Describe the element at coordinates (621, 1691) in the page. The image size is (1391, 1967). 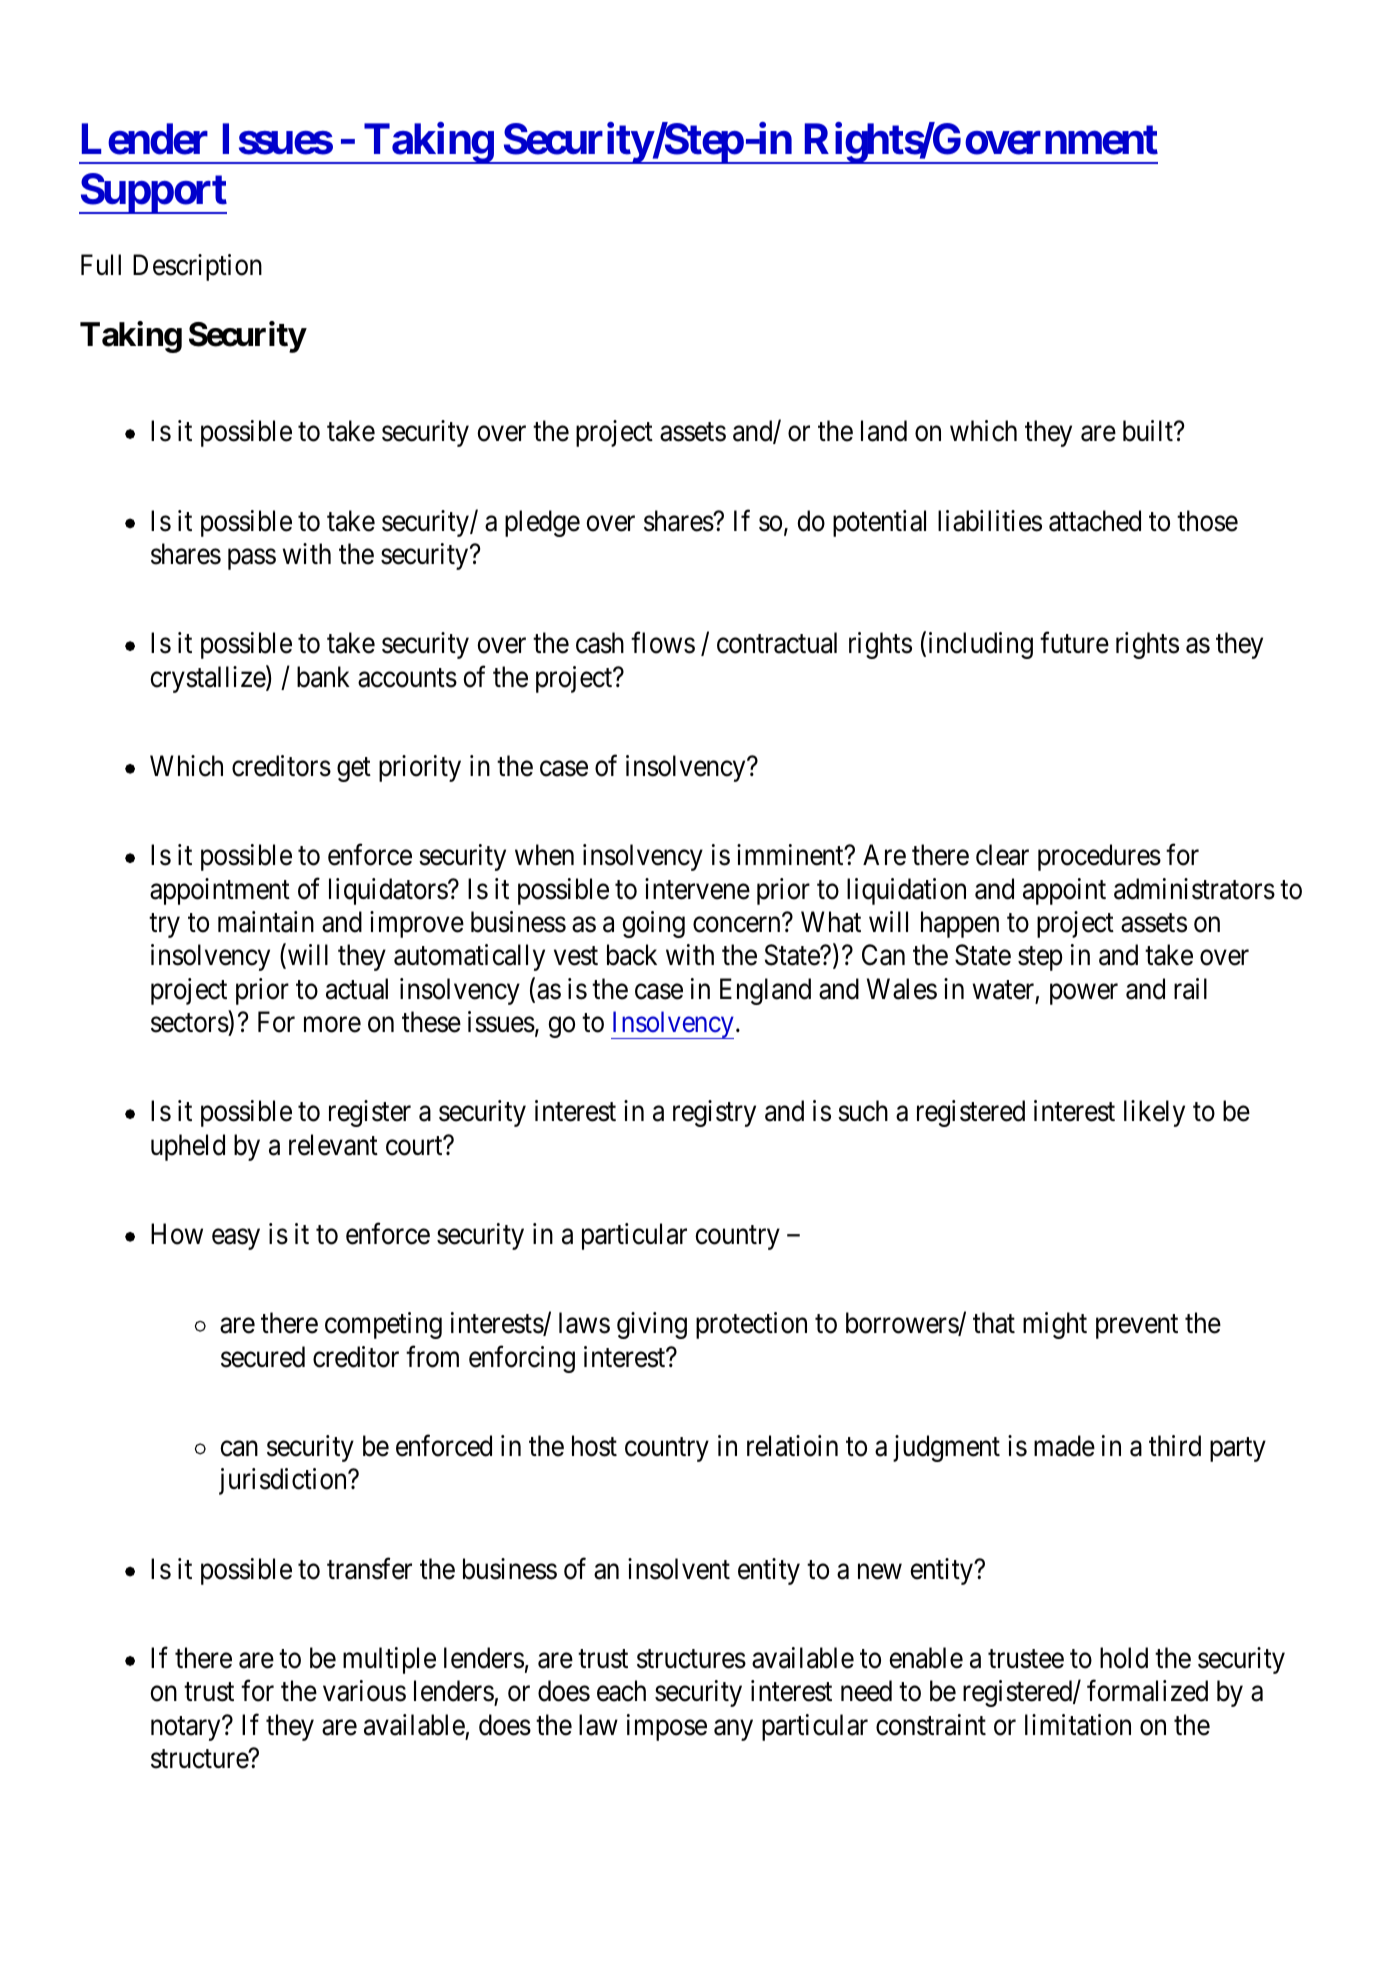
I see `each` at that location.
